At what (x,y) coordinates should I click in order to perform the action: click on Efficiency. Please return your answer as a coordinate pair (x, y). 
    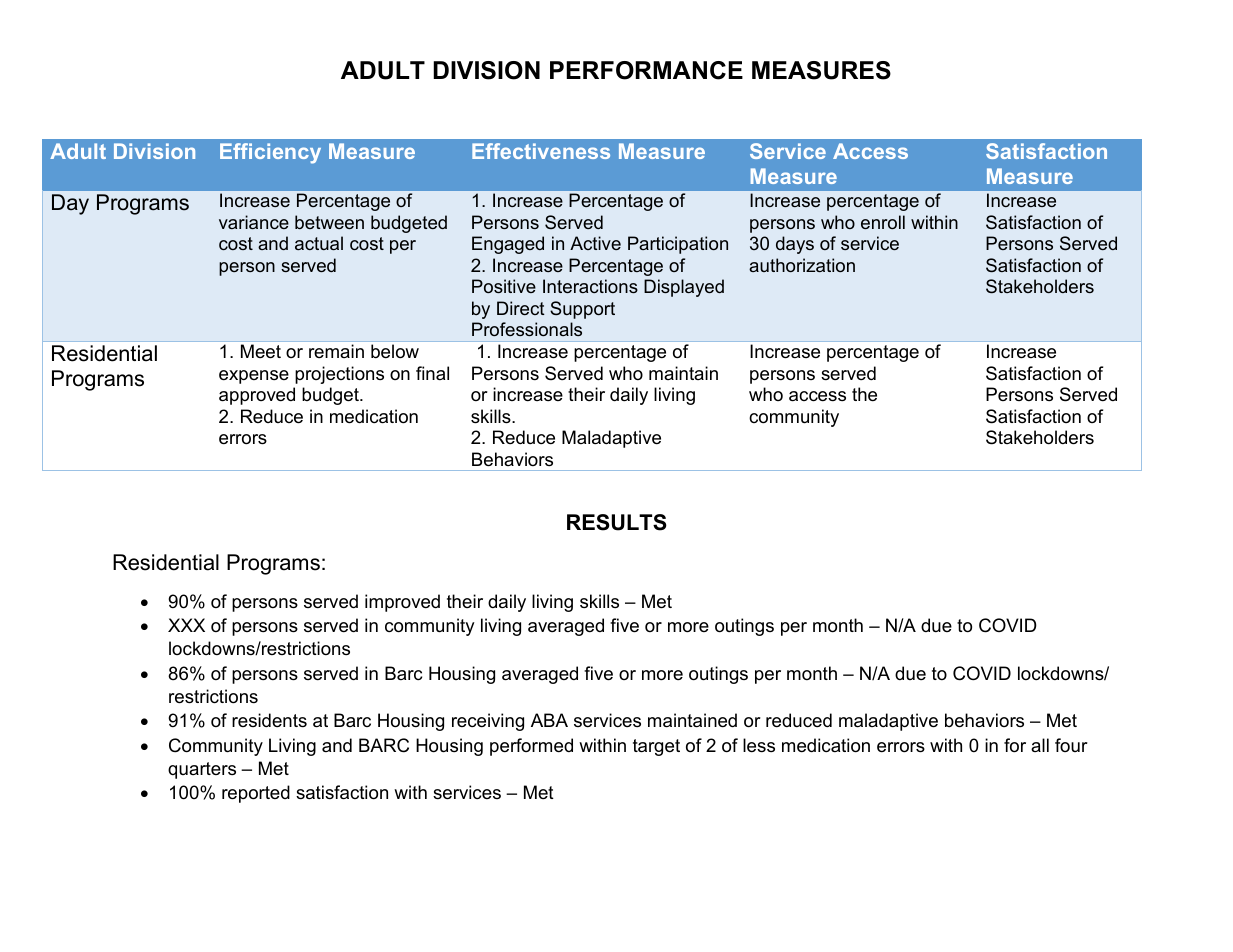
    Looking at the image, I should click on (270, 153).
